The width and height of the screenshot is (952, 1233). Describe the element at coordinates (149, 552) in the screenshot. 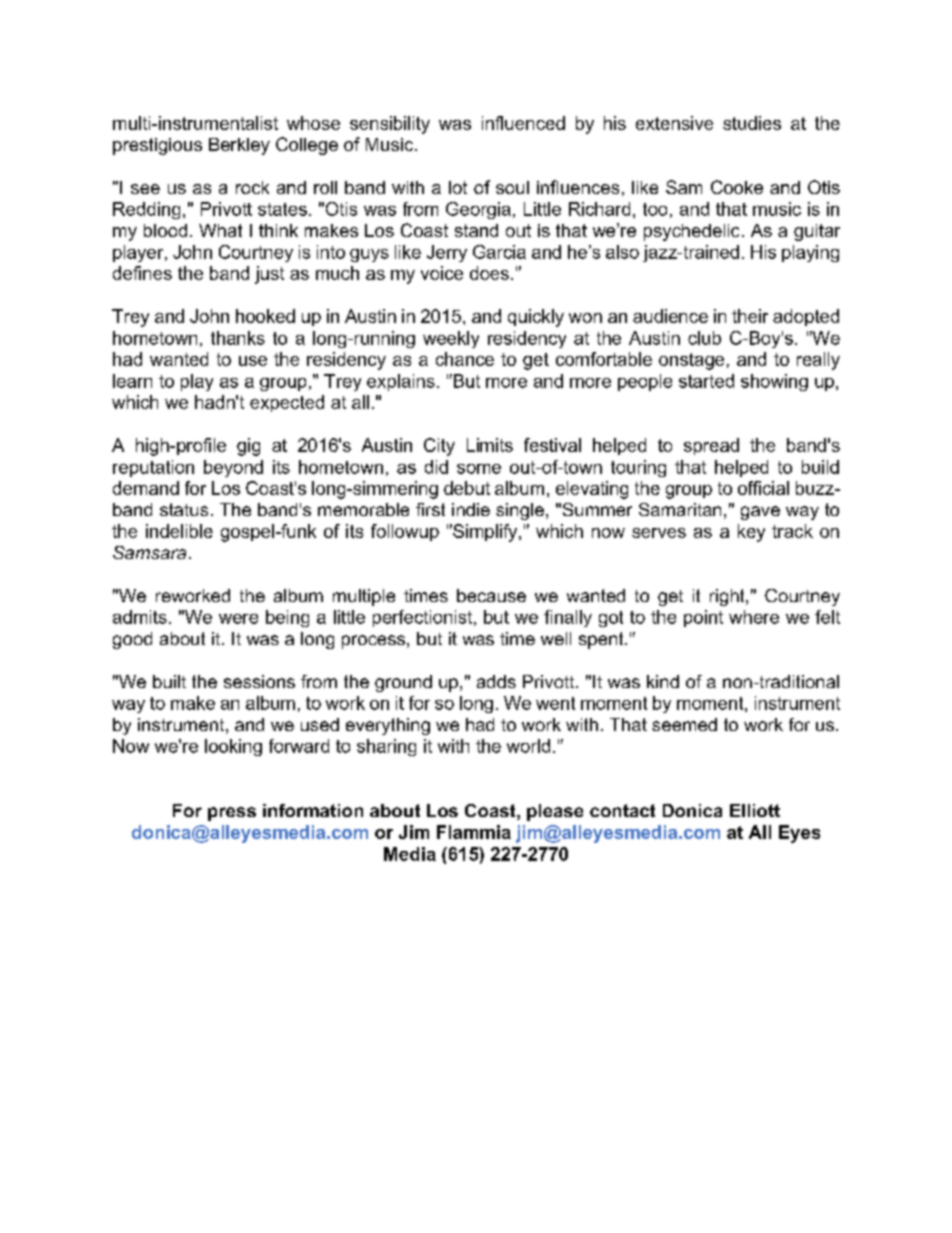

I see `Samsara` at that location.
